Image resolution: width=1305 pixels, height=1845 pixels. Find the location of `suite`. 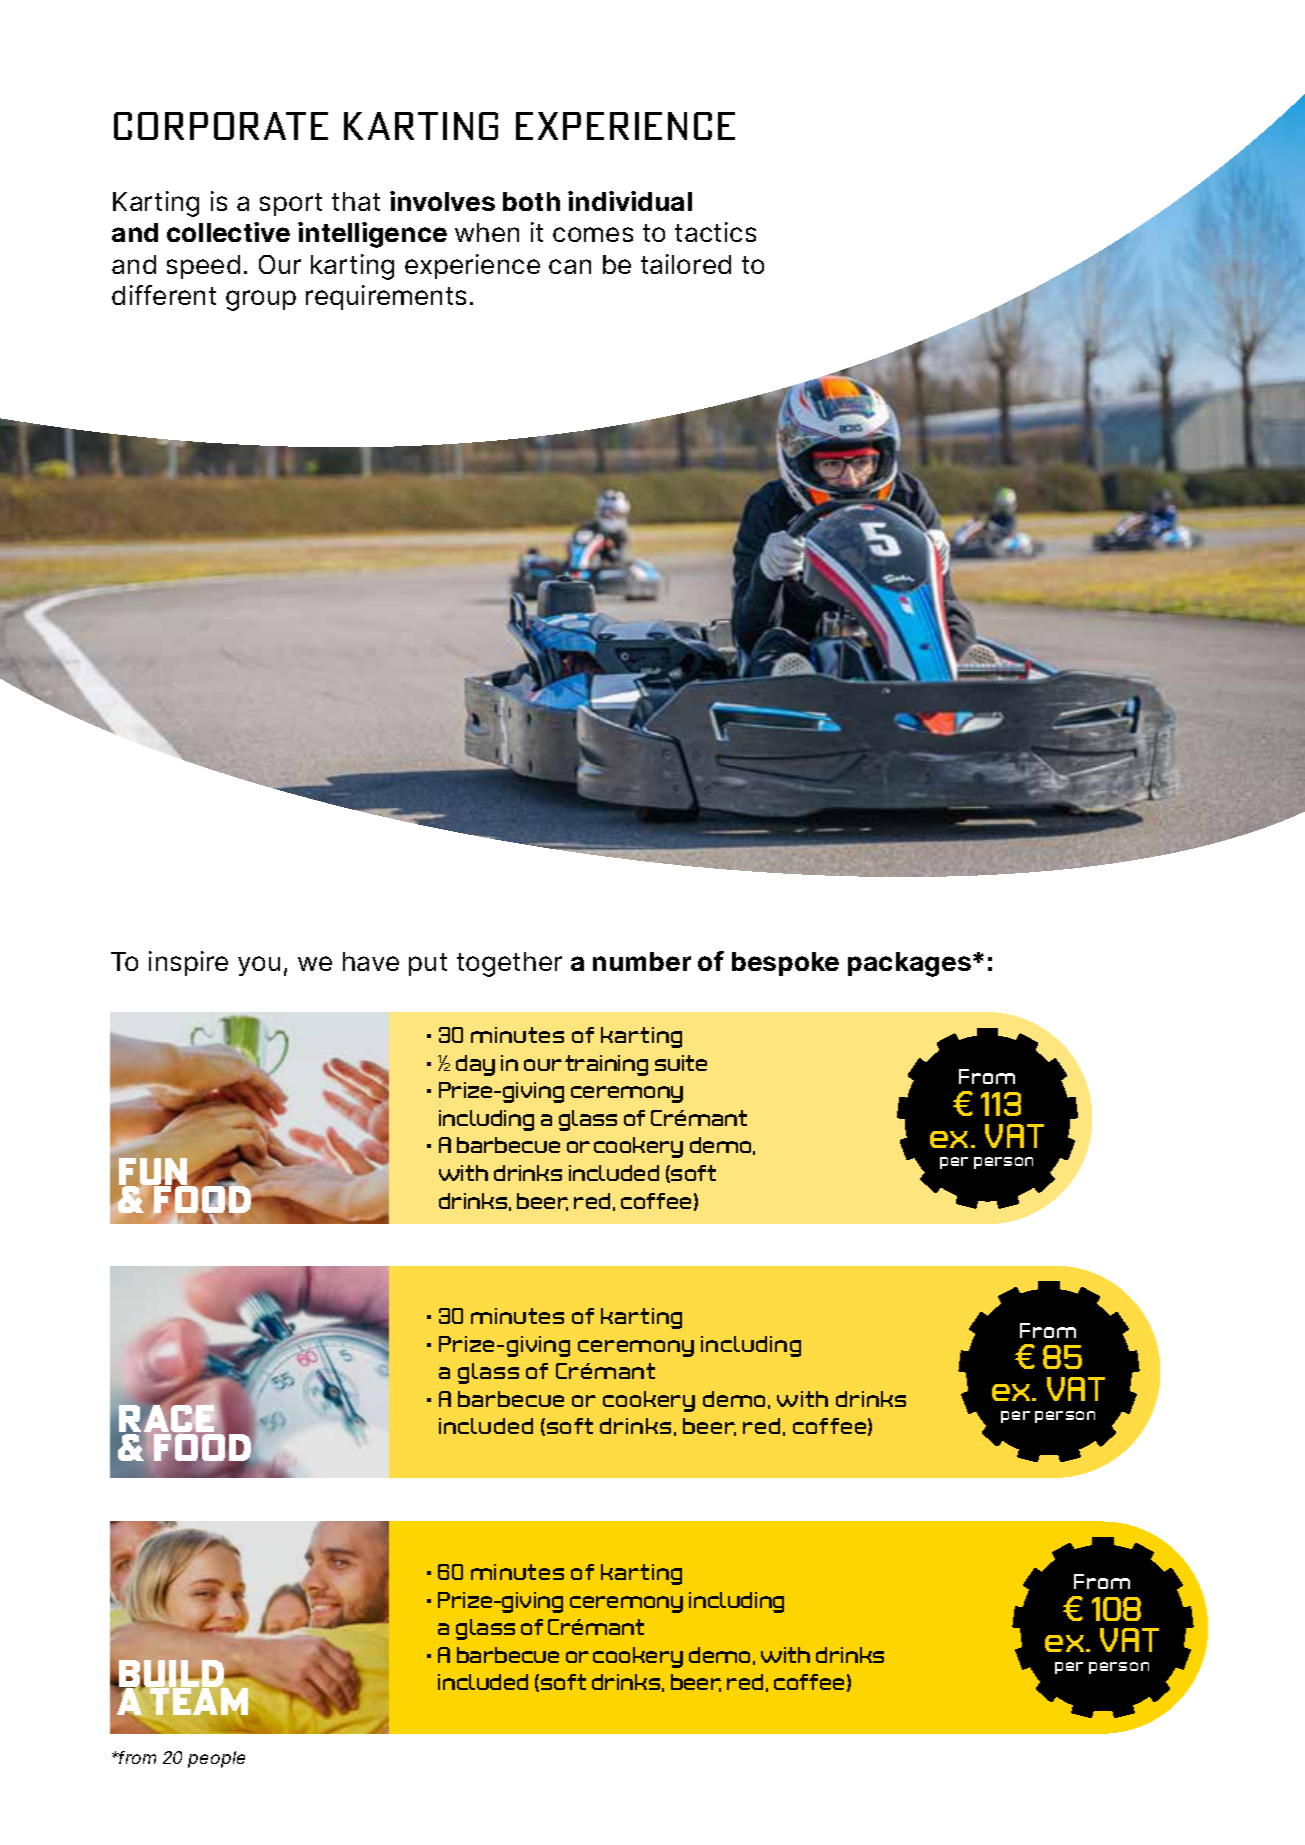

suite is located at coordinates (681, 1063).
